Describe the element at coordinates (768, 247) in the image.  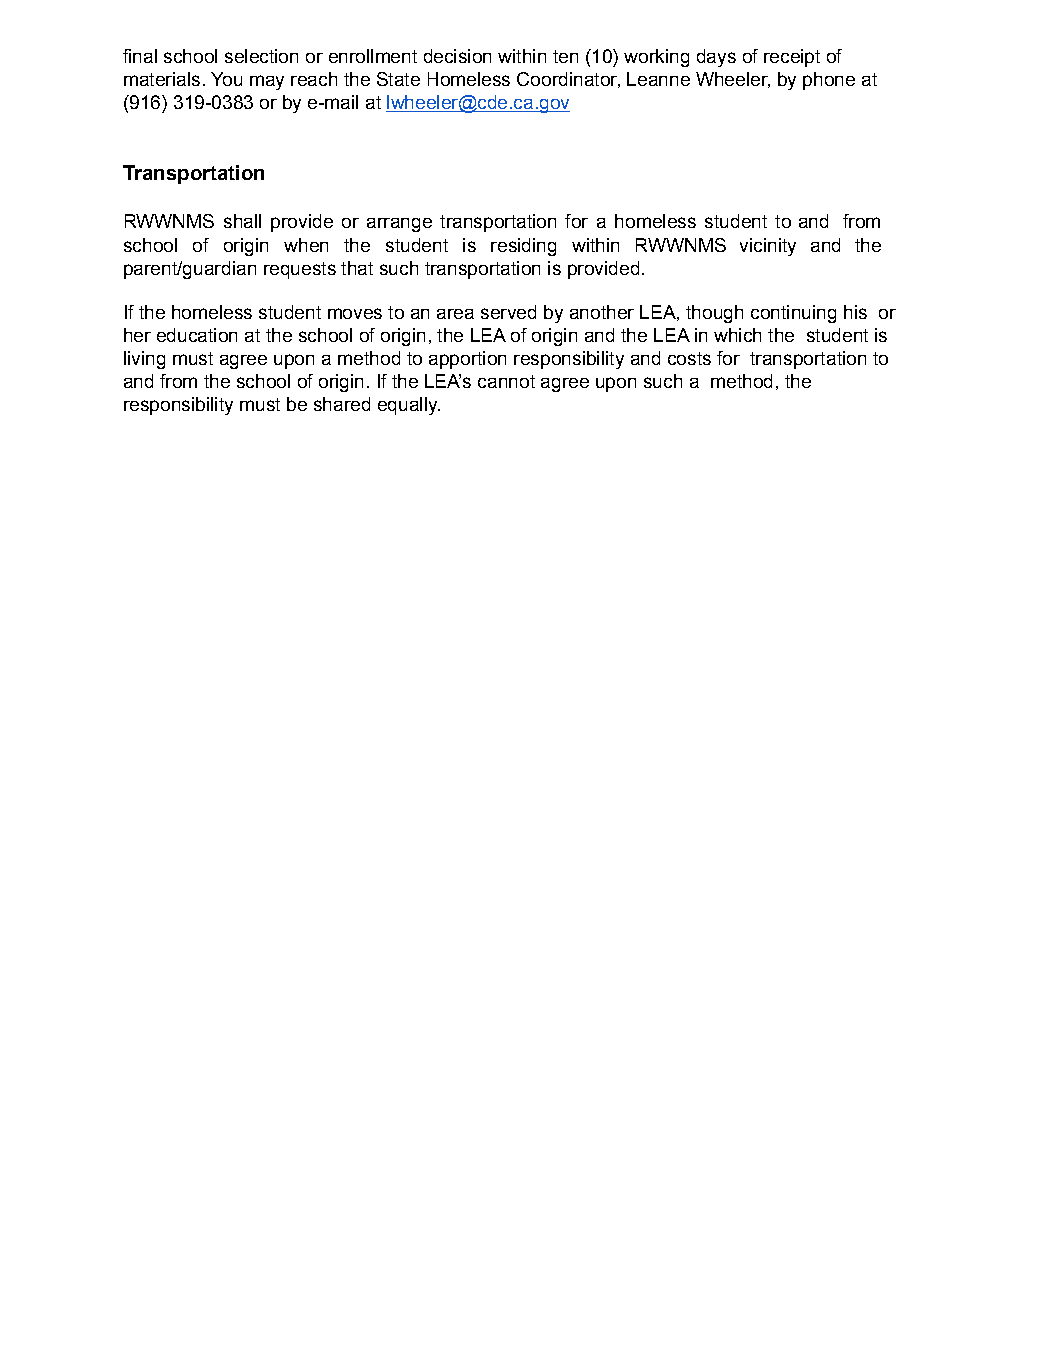
I see `vicinity` at that location.
